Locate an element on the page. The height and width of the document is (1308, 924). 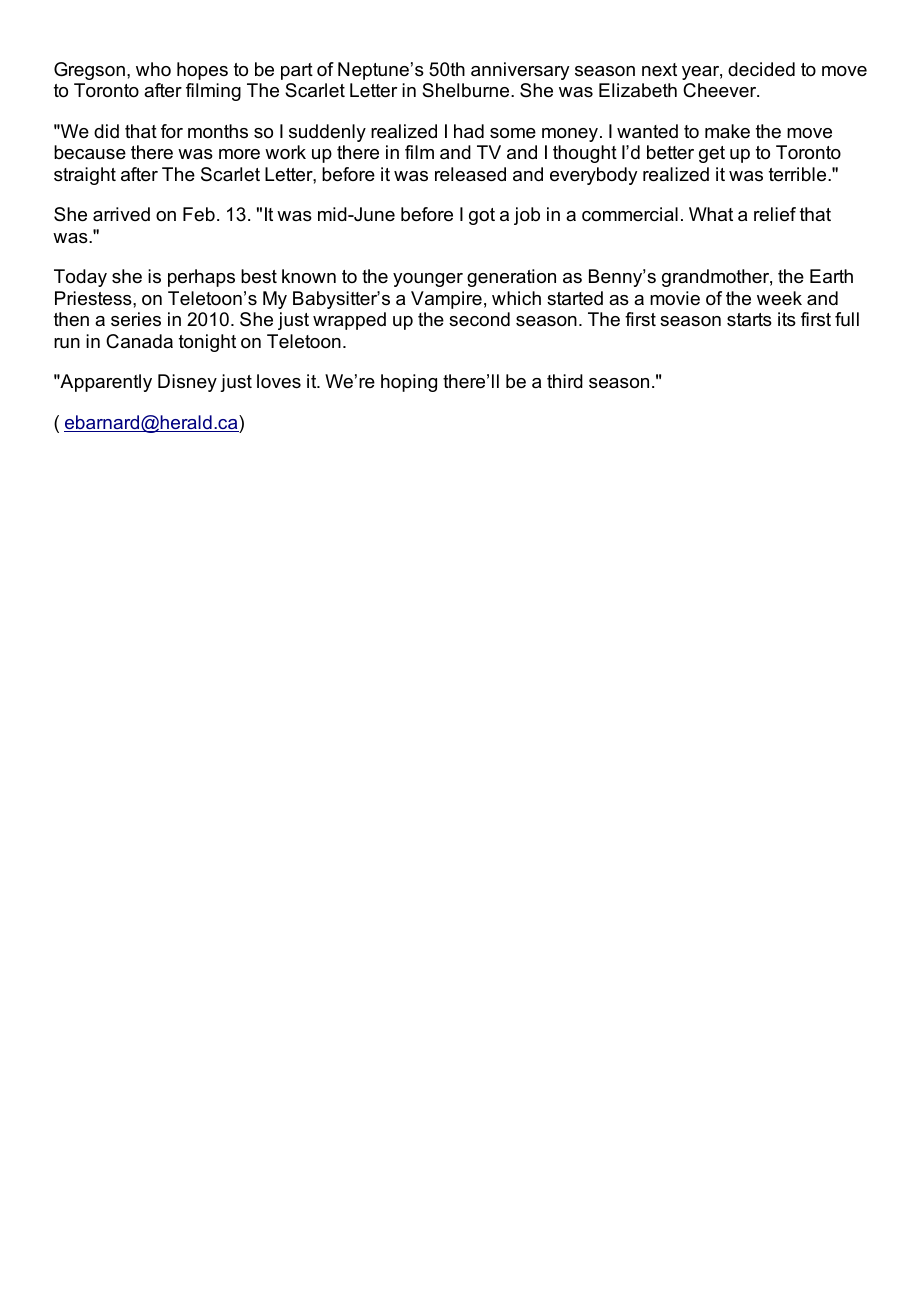
perhaps is located at coordinates (201, 278).
